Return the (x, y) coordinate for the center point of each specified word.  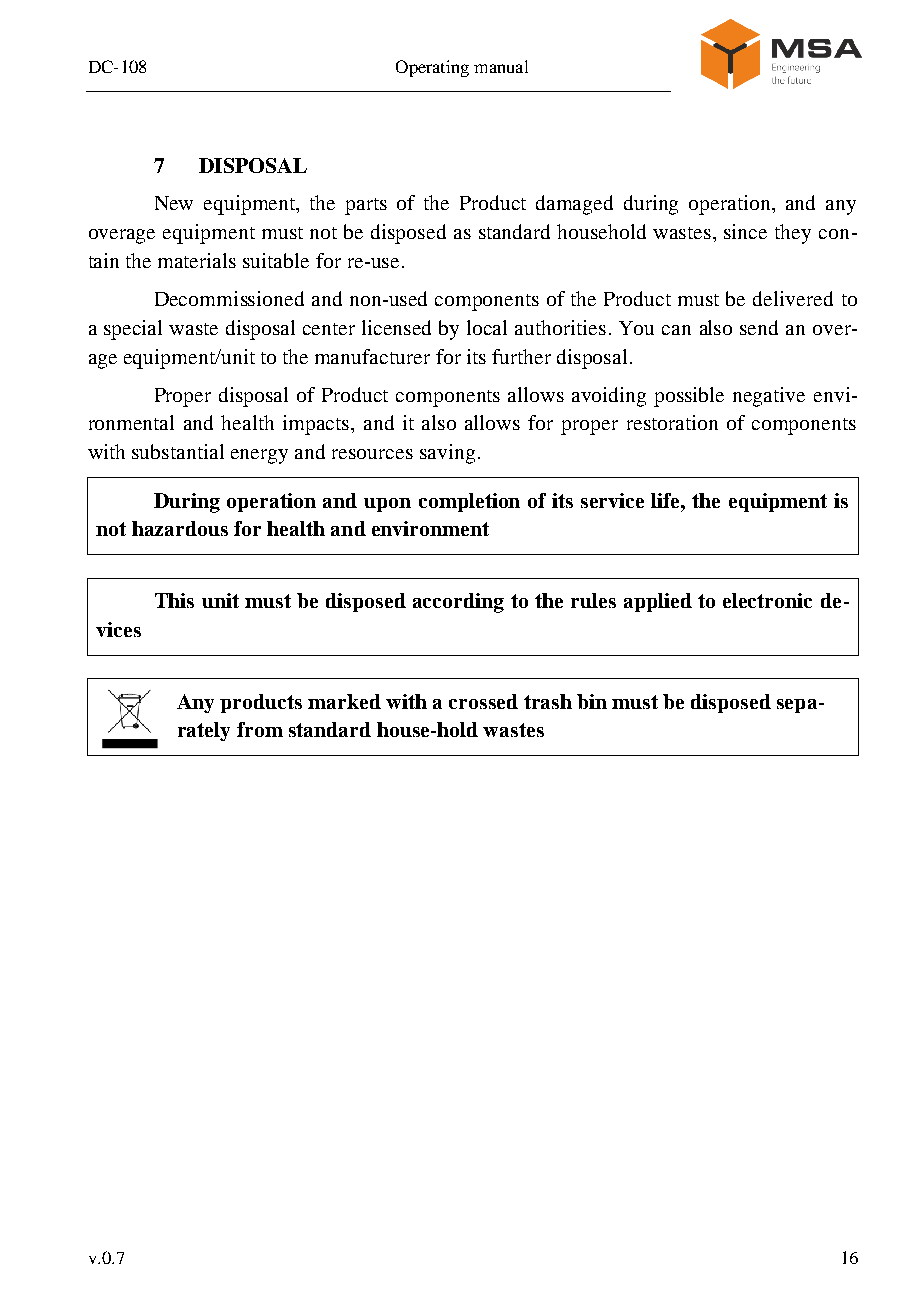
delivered (793, 298)
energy (259, 456)
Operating (432, 68)
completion (469, 502)
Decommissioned (229, 298)
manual (501, 66)
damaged (574, 205)
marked (344, 701)
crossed (483, 701)
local (487, 327)
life (667, 500)
